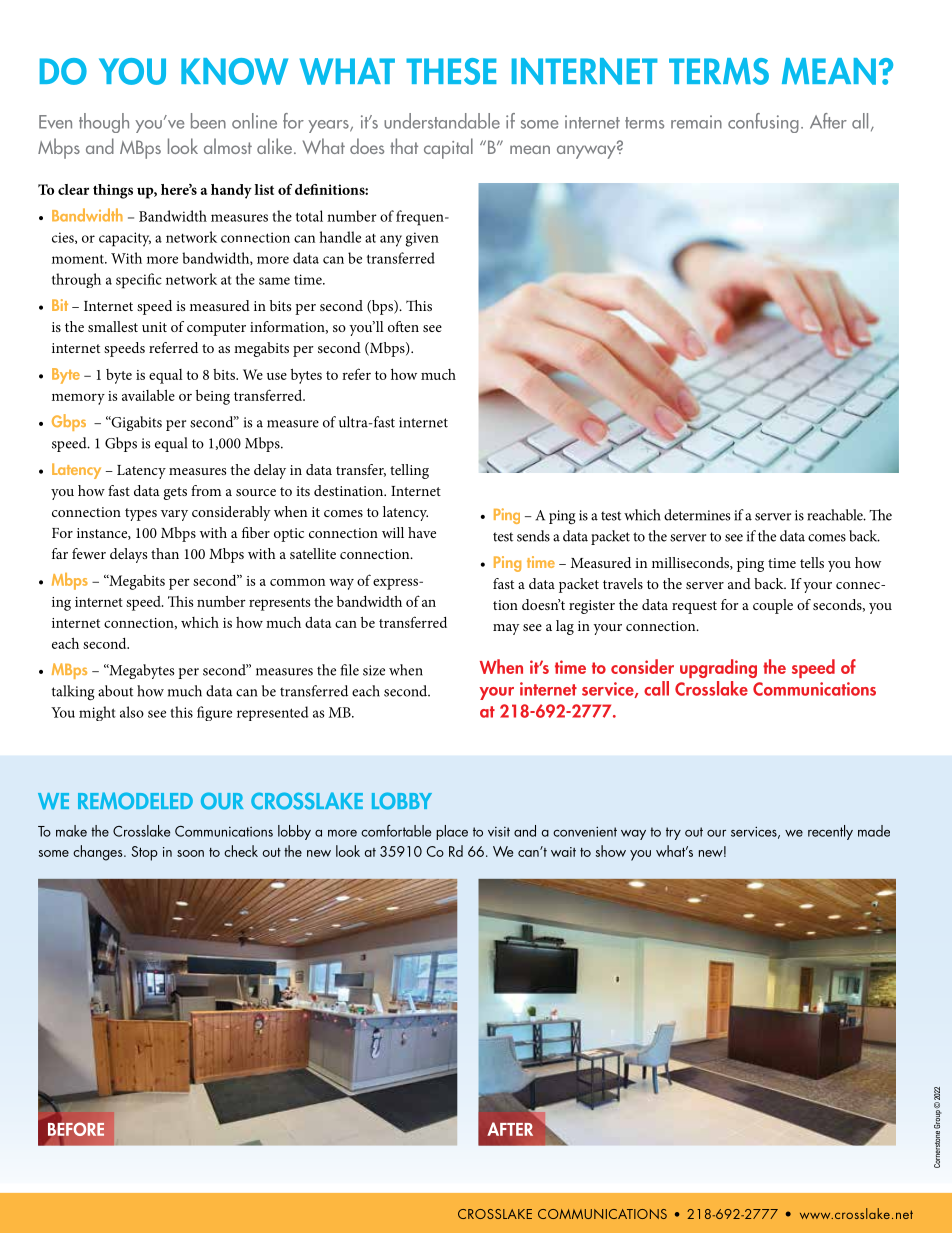  I want to click on telling, so click(409, 471).
